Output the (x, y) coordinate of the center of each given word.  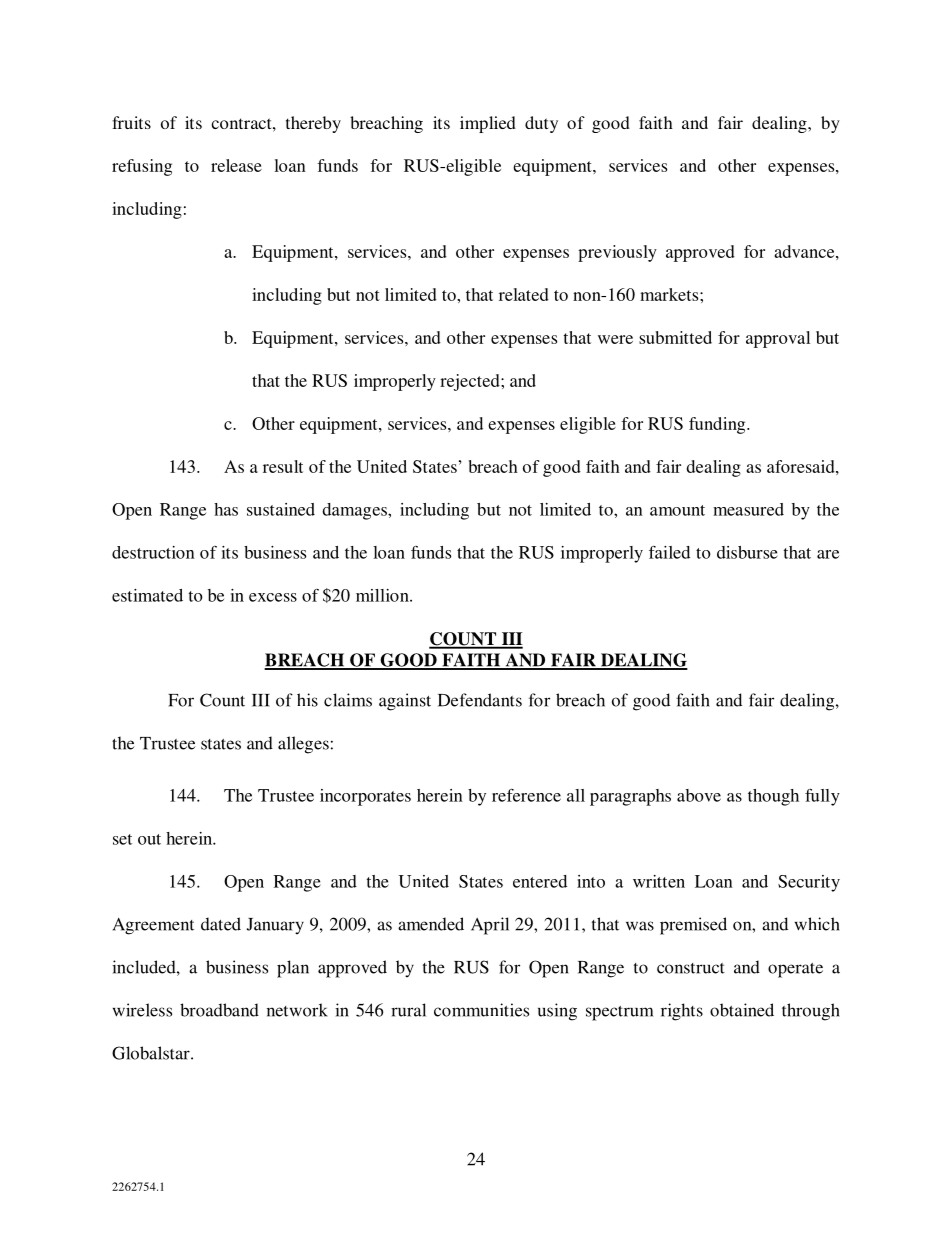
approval (778, 339)
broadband (219, 1010)
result (283, 466)
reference (526, 795)
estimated (147, 595)
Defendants (480, 700)
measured (748, 509)
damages (355, 511)
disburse (747, 552)
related (524, 294)
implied (488, 124)
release (236, 165)
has (226, 509)
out (149, 839)
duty (541, 124)
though (773, 797)
